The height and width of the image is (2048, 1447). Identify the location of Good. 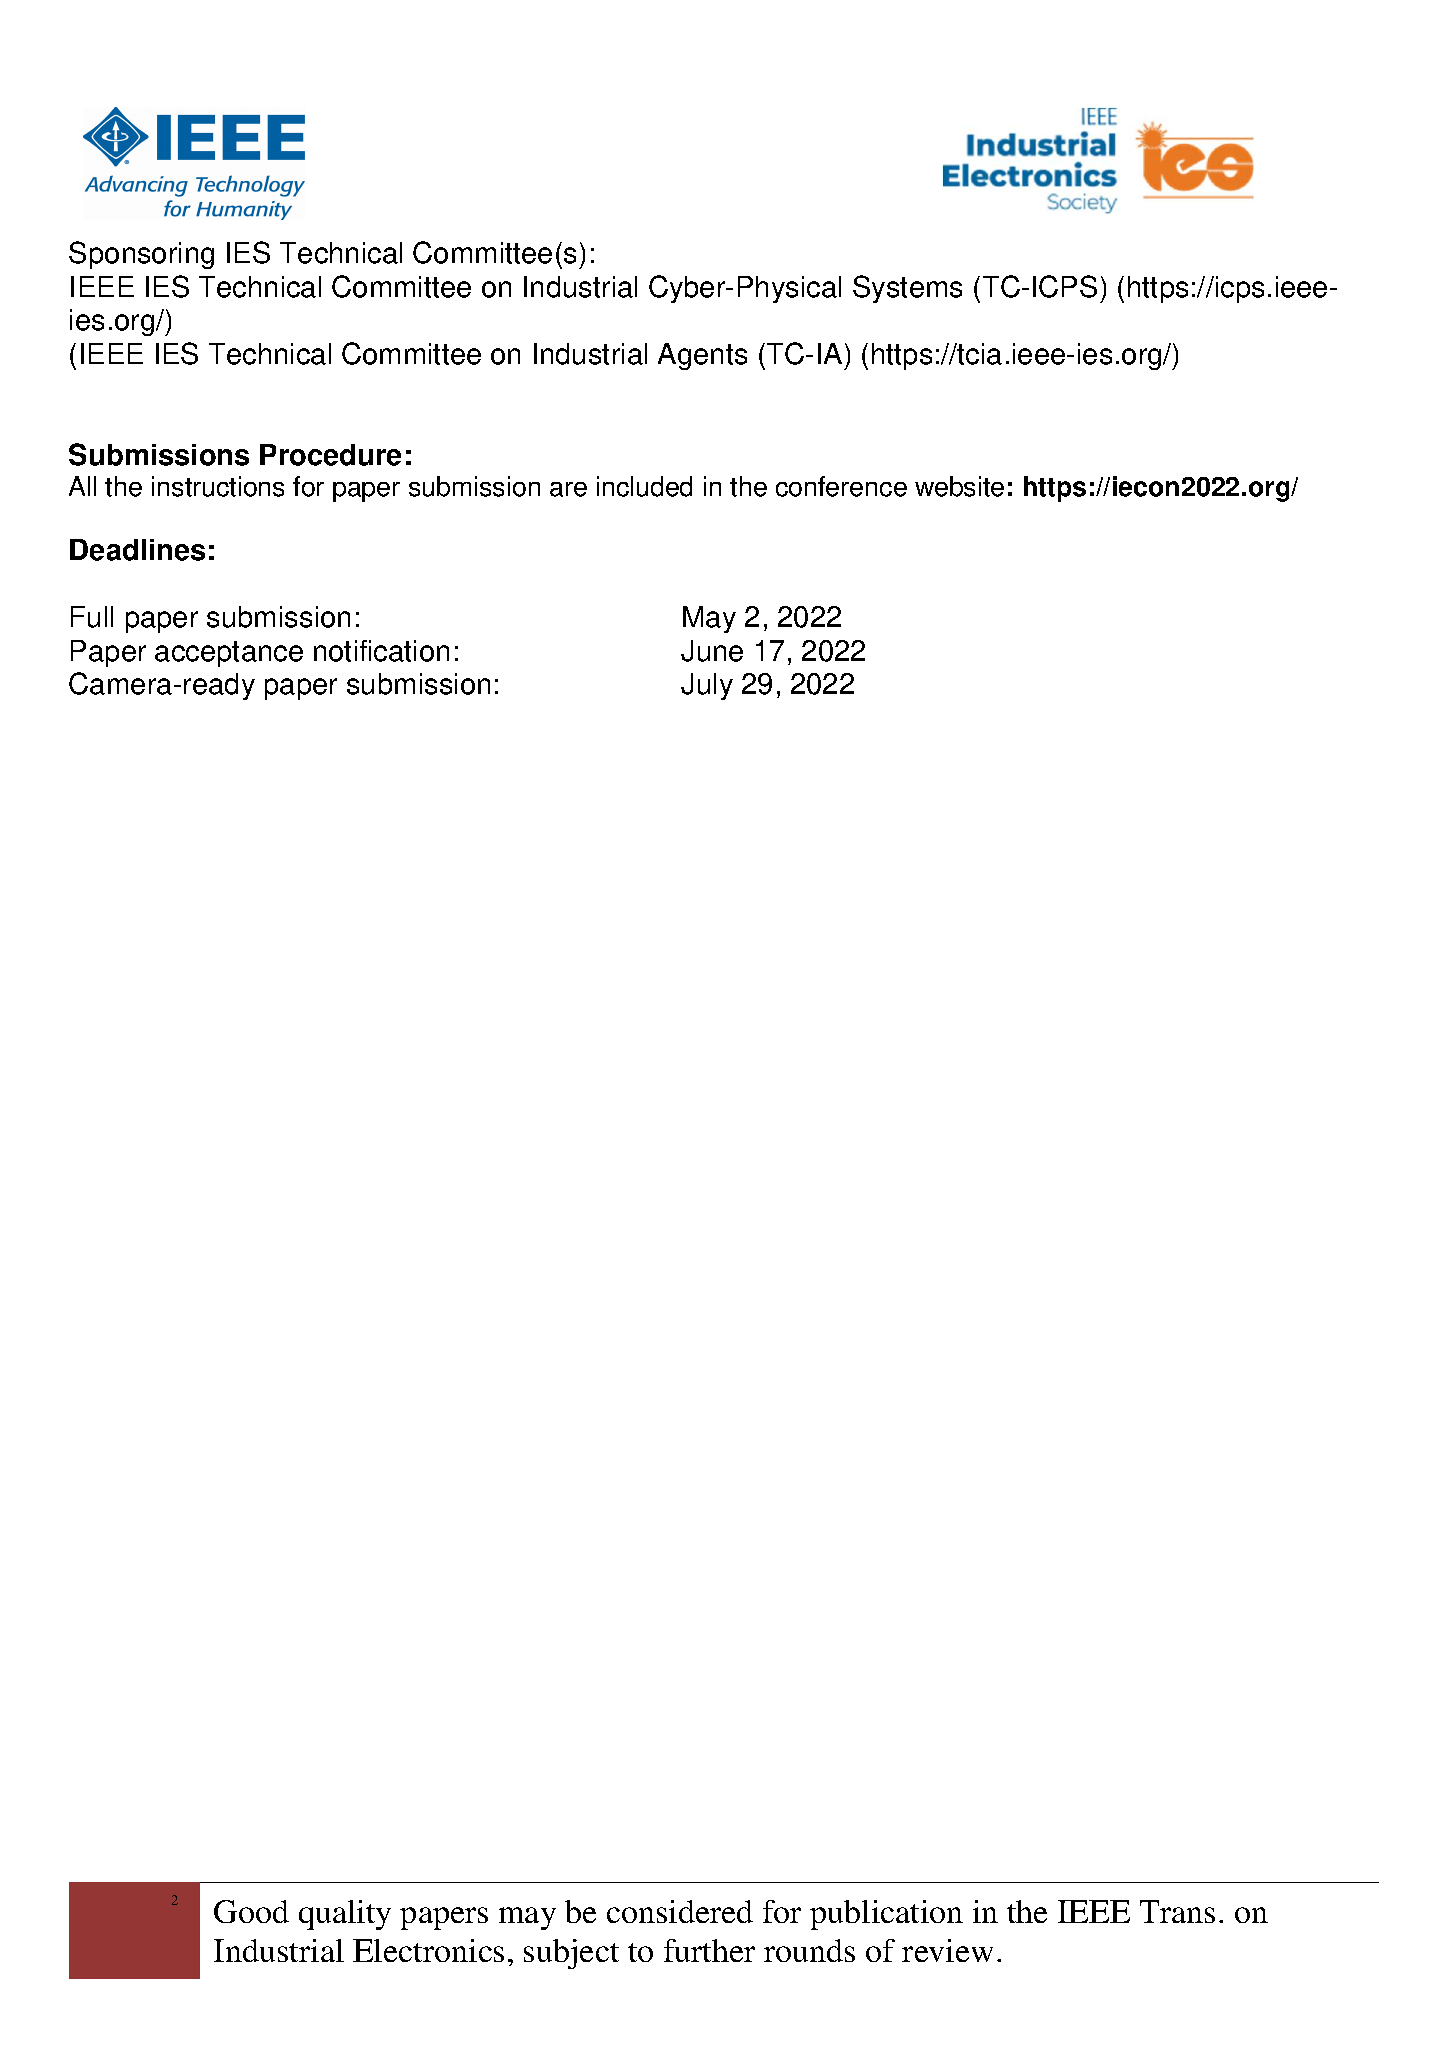
(251, 1911).
